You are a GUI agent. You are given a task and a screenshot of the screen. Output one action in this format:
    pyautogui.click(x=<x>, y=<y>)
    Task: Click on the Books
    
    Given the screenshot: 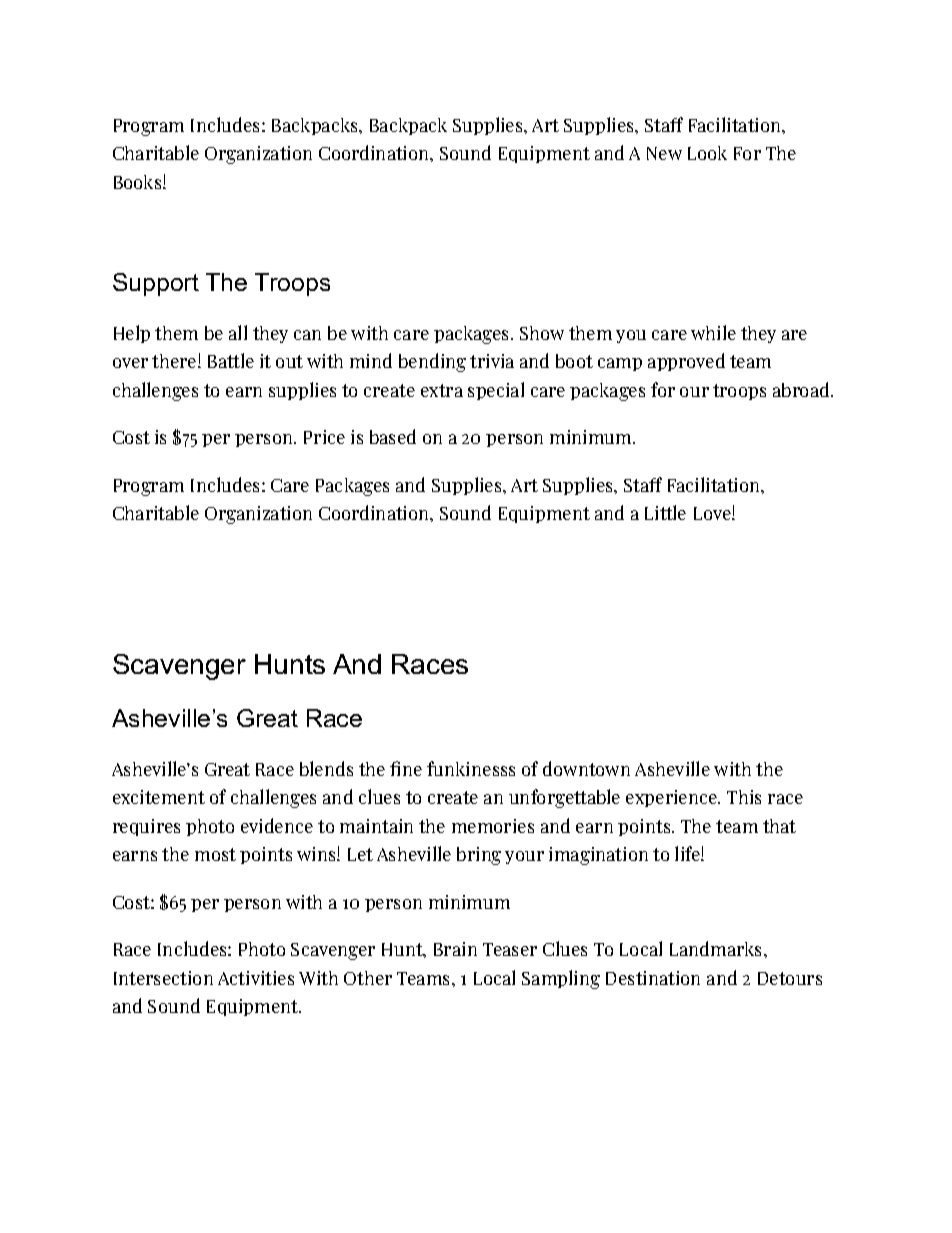 What is the action you would take?
    pyautogui.click(x=139, y=182)
